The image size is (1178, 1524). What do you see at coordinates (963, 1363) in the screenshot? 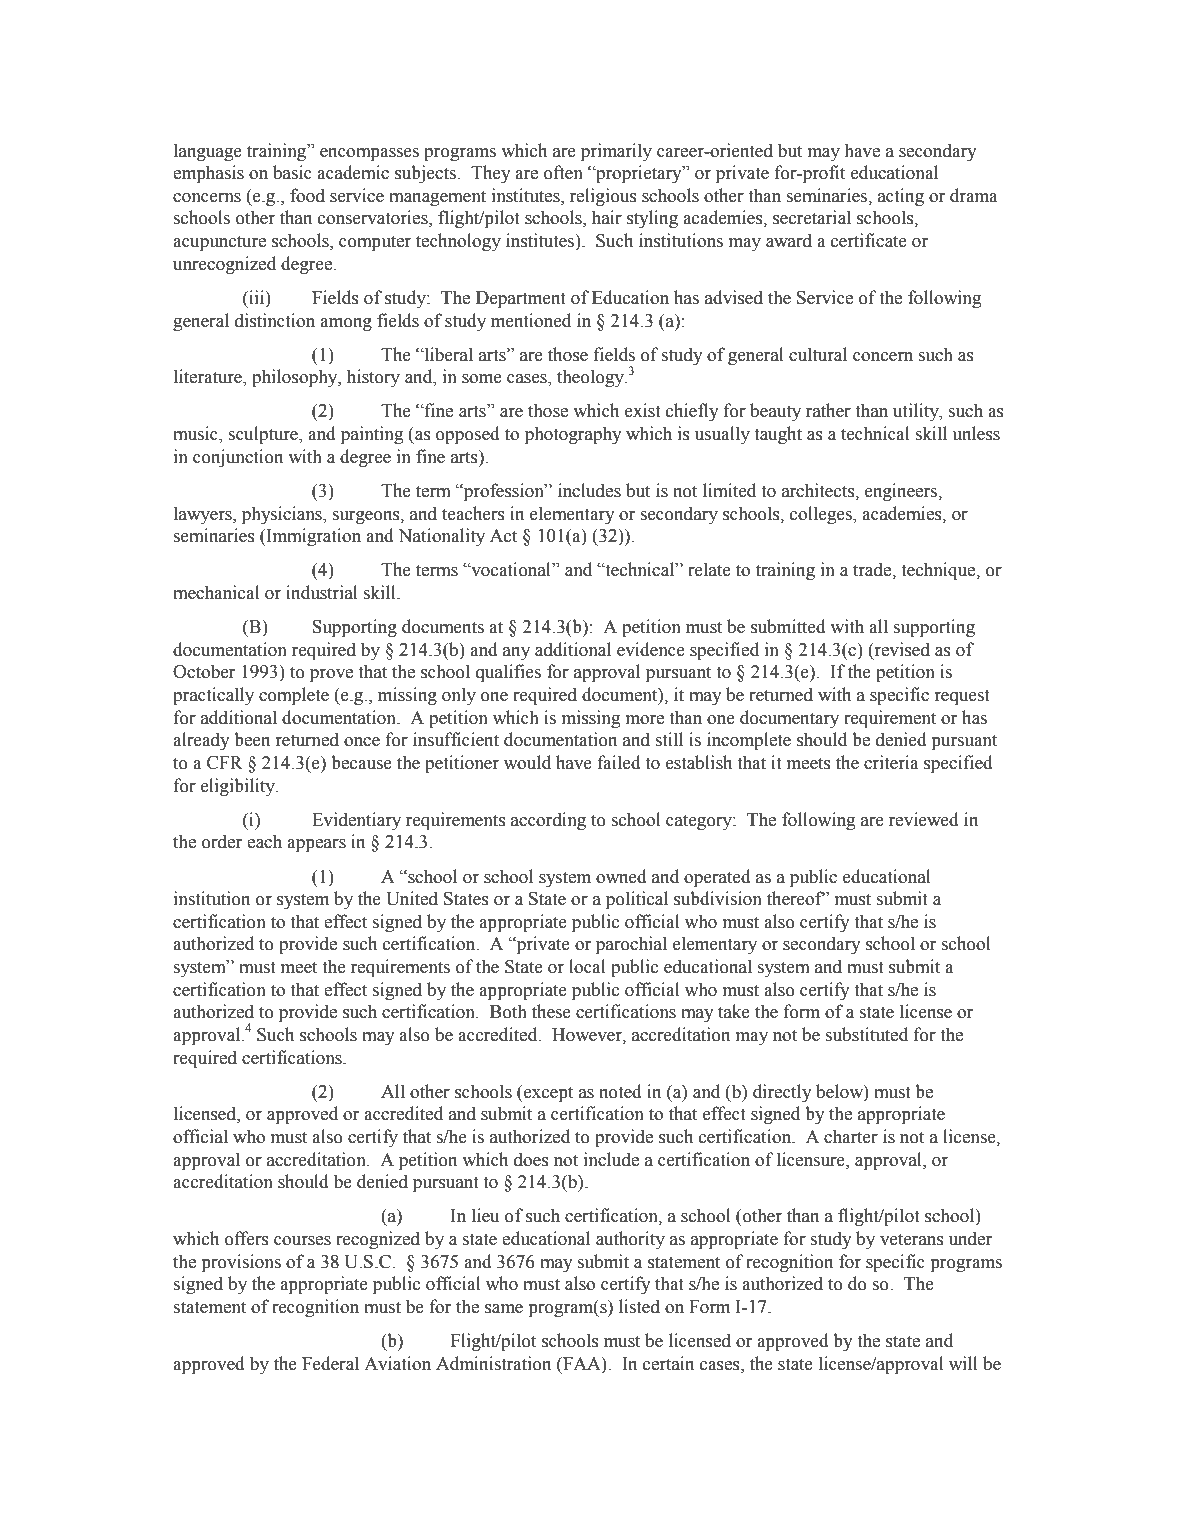
I see `will` at bounding box center [963, 1363].
